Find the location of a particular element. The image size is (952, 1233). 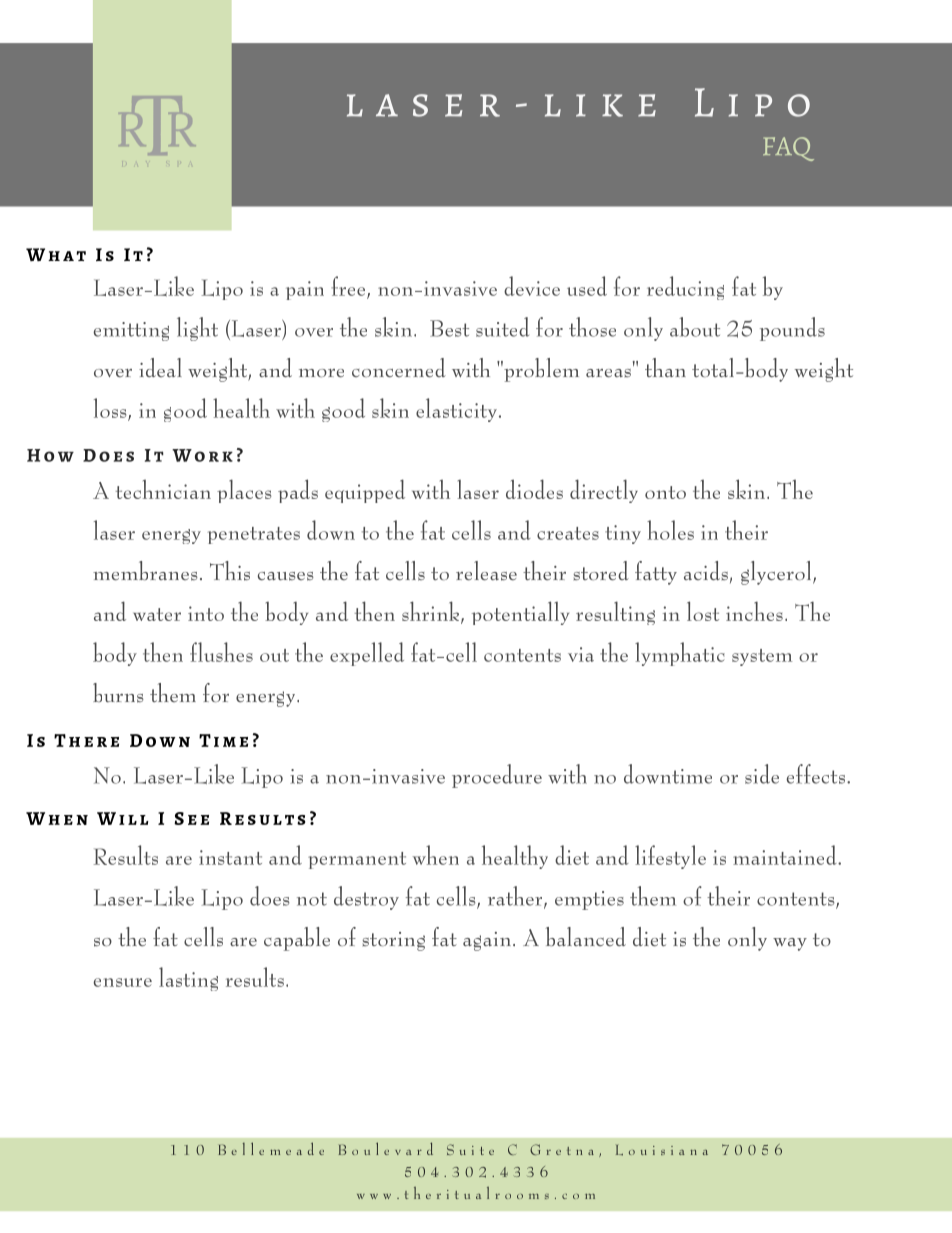

burns is located at coordinates (118, 693).
